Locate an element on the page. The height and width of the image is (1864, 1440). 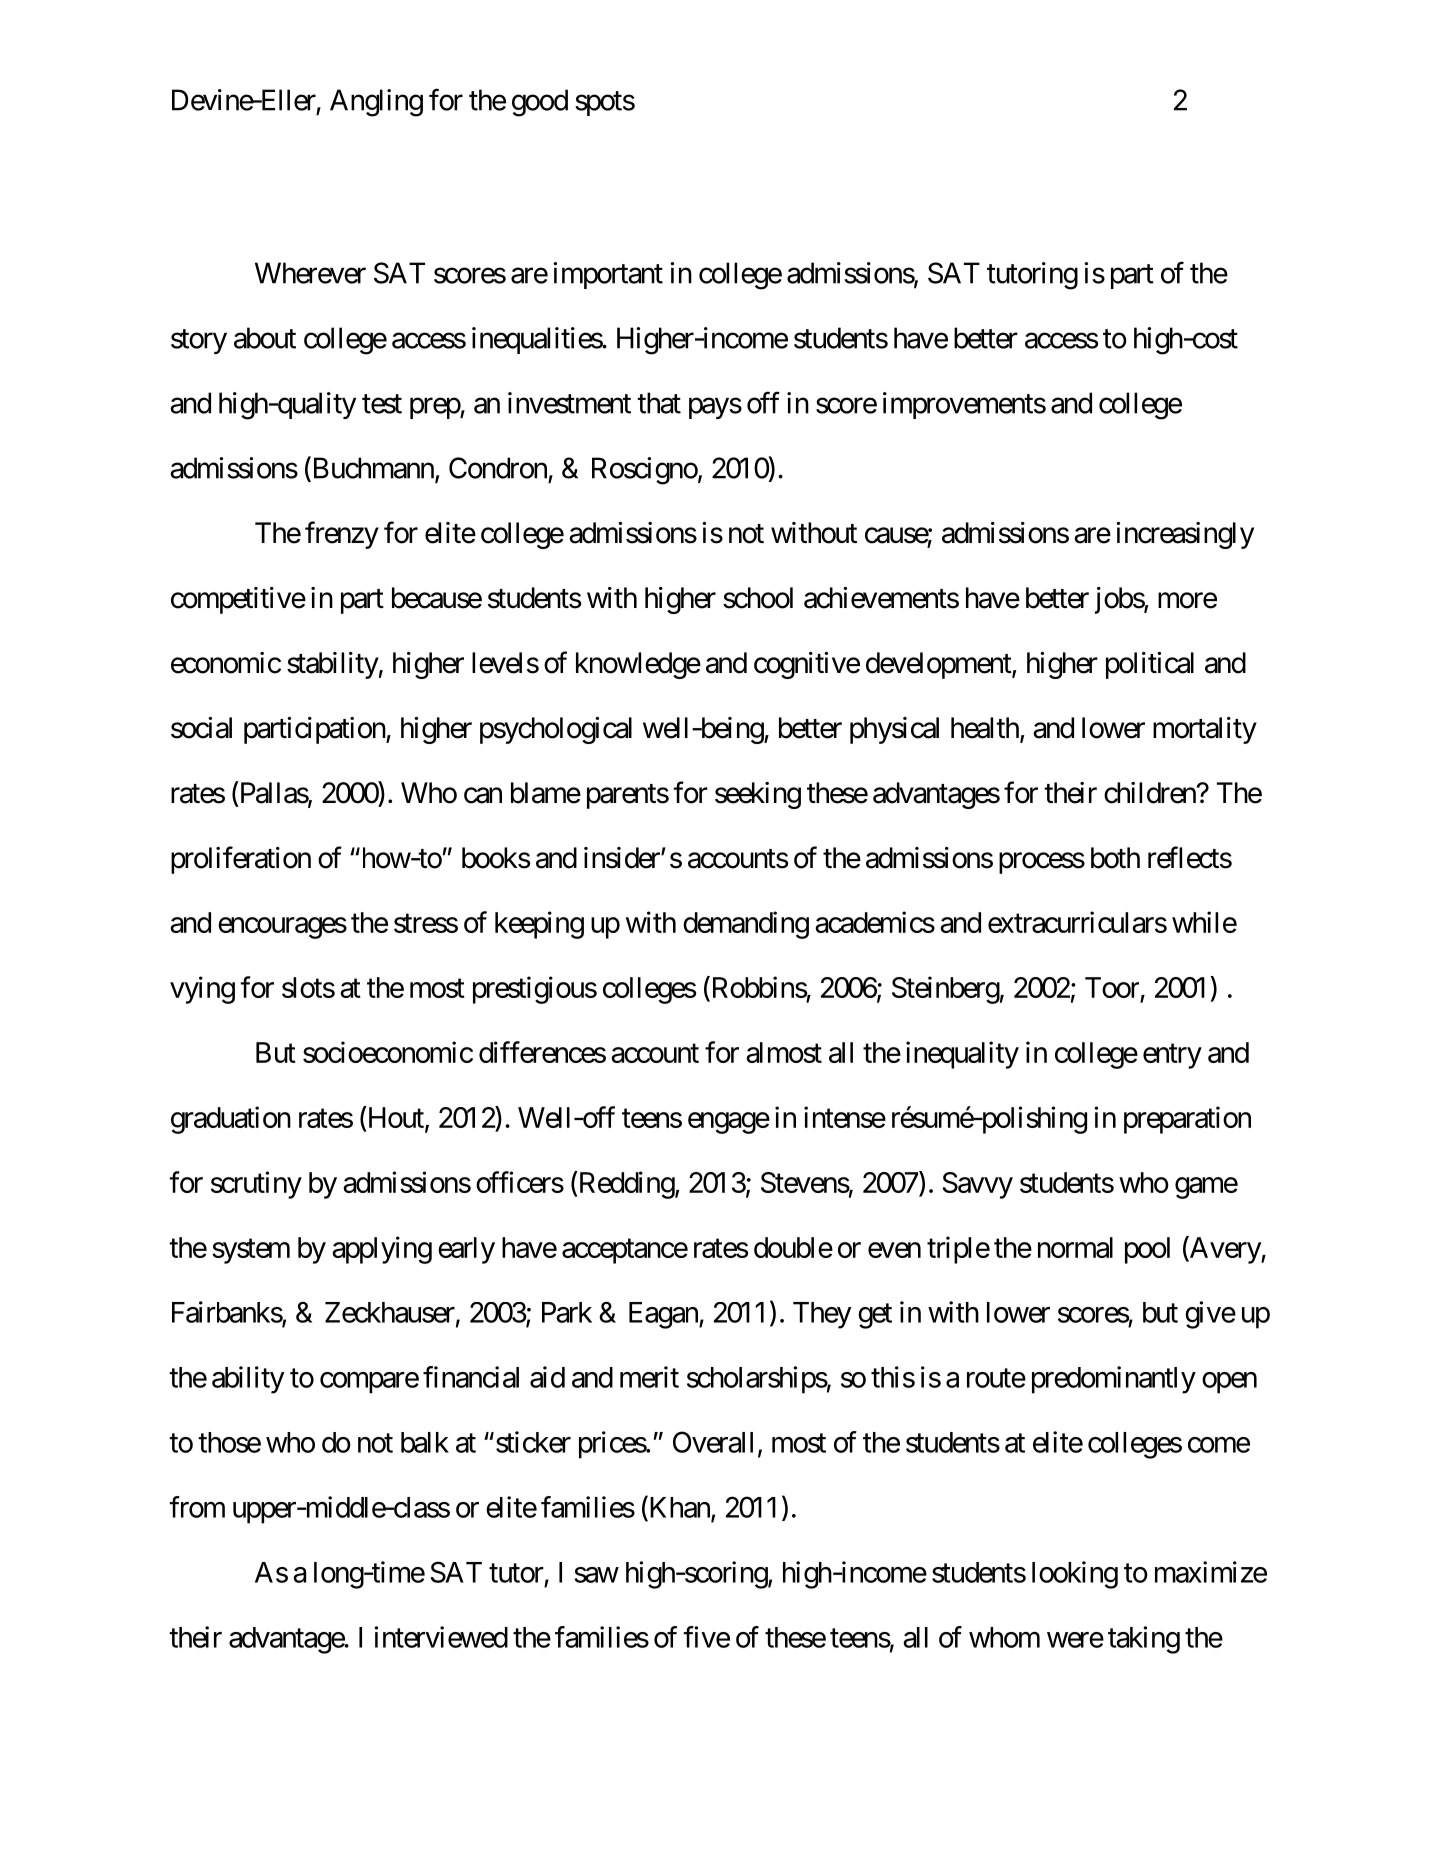
good is located at coordinates (540, 103).
